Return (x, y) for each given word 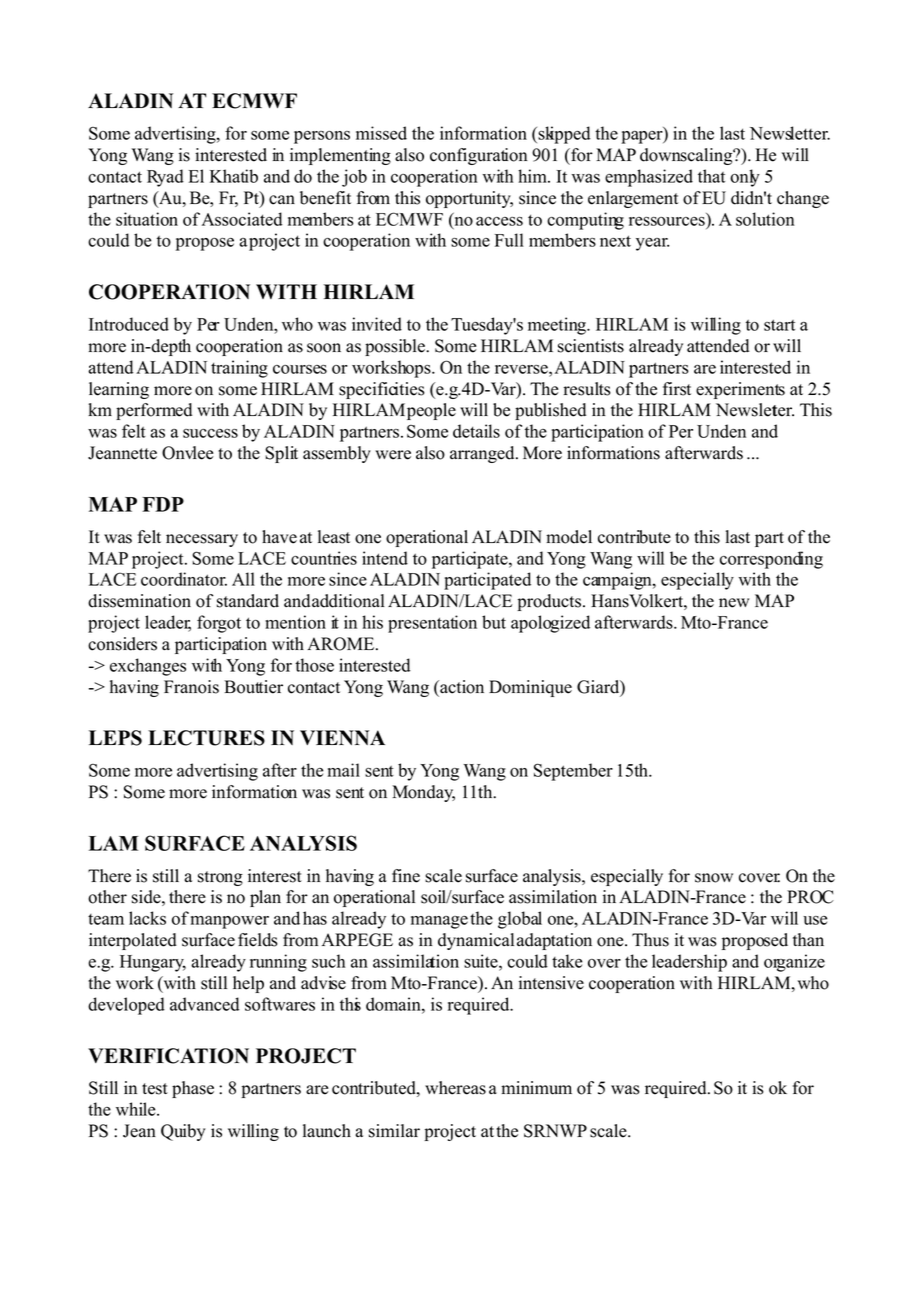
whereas (455, 1088)
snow (714, 878)
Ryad (165, 178)
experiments (740, 390)
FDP (163, 504)
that (711, 176)
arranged (483, 454)
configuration (479, 156)
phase (193, 1089)
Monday (423, 793)
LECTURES (206, 738)
